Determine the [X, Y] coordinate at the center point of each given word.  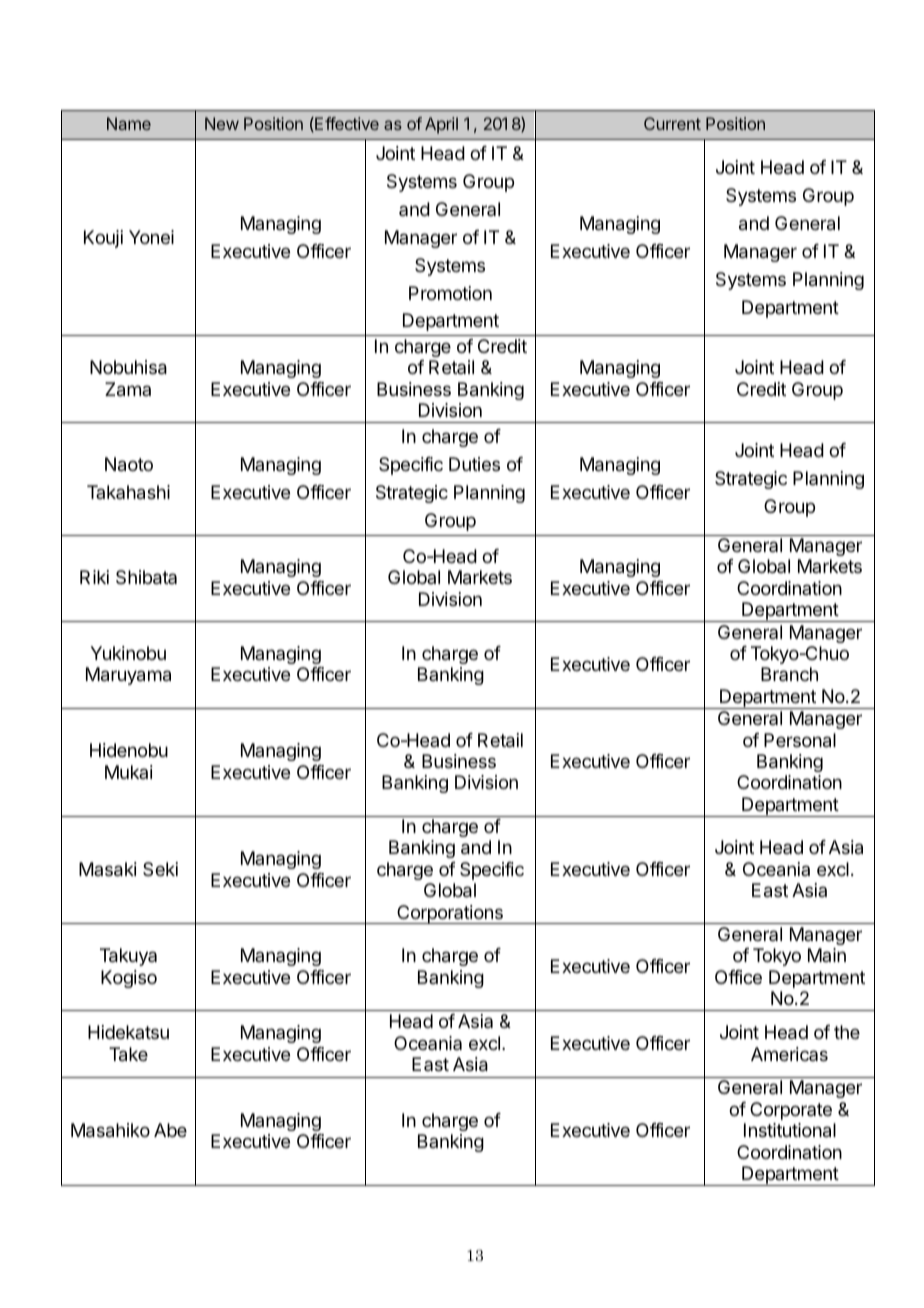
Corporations [450, 914]
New [222, 123]
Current [672, 123]
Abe [170, 1130]
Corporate [791, 1111]
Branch [789, 674]
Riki [94, 577]
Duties [474, 464]
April [441, 125]
